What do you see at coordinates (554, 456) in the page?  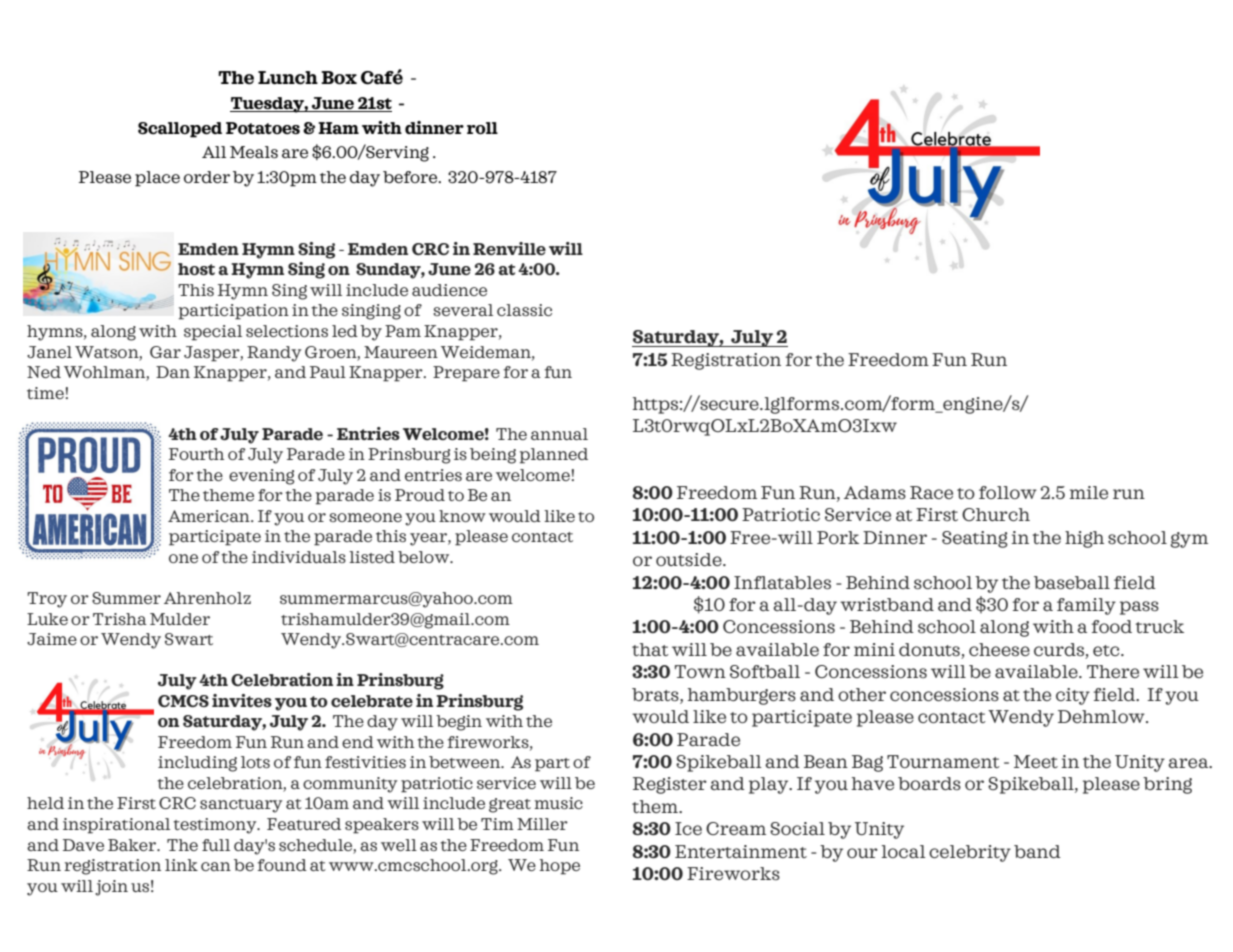 I see `planned` at bounding box center [554, 456].
